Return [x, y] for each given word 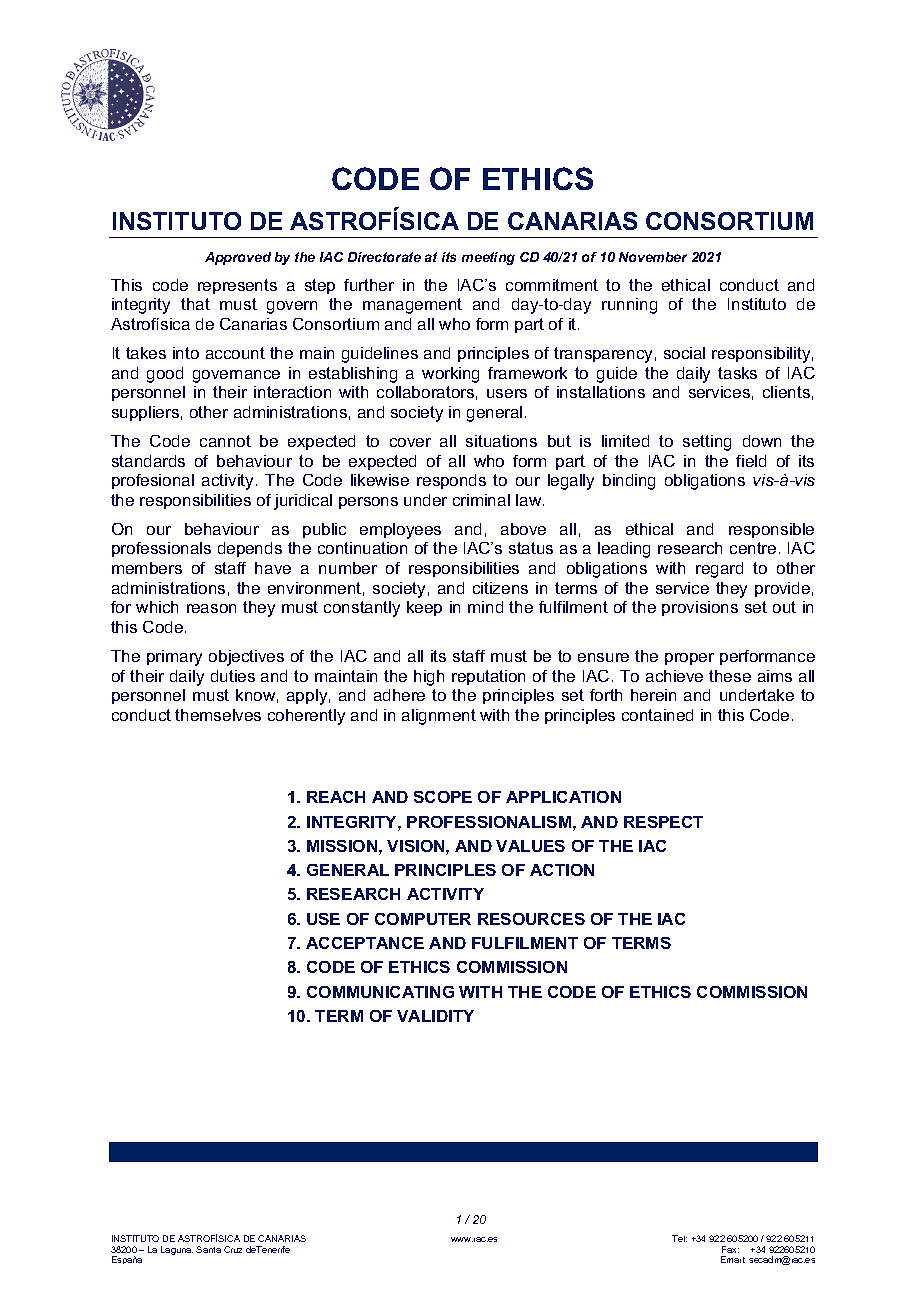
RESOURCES [531, 919]
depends [250, 549]
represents [237, 286]
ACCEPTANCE [365, 943]
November [653, 257]
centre [753, 548]
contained [657, 715]
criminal [481, 500]
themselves [218, 715]
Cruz [233, 1249]
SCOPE [443, 797]
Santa [208, 1249]
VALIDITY [435, 1016]
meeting [488, 258]
